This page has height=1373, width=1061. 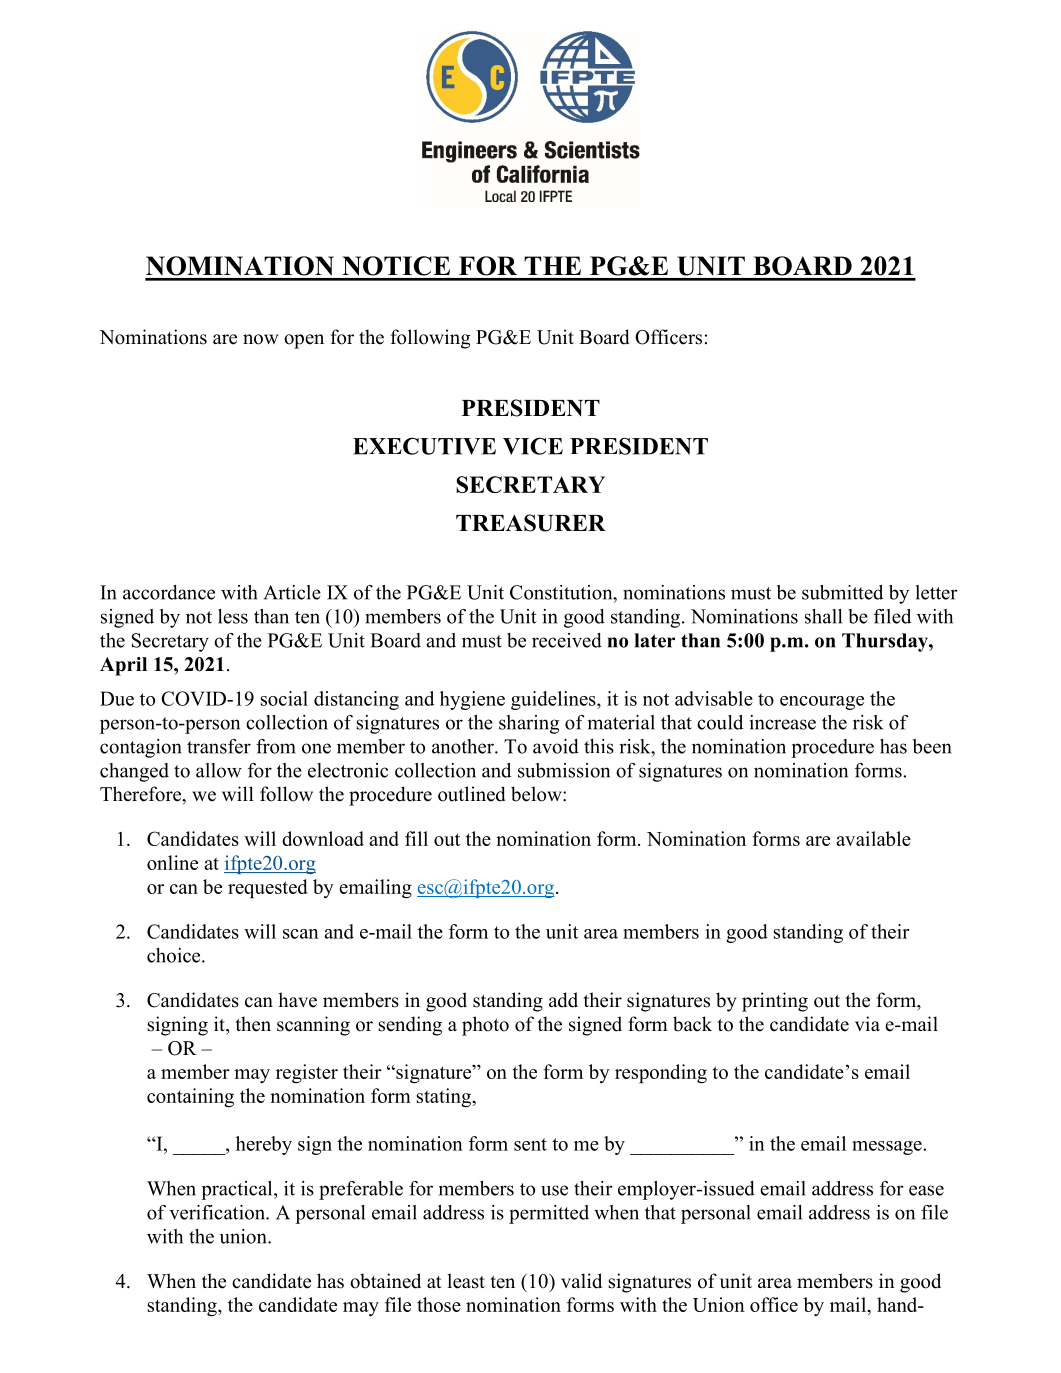 What do you see at coordinates (537, 794) in the page?
I see `below` at bounding box center [537, 794].
